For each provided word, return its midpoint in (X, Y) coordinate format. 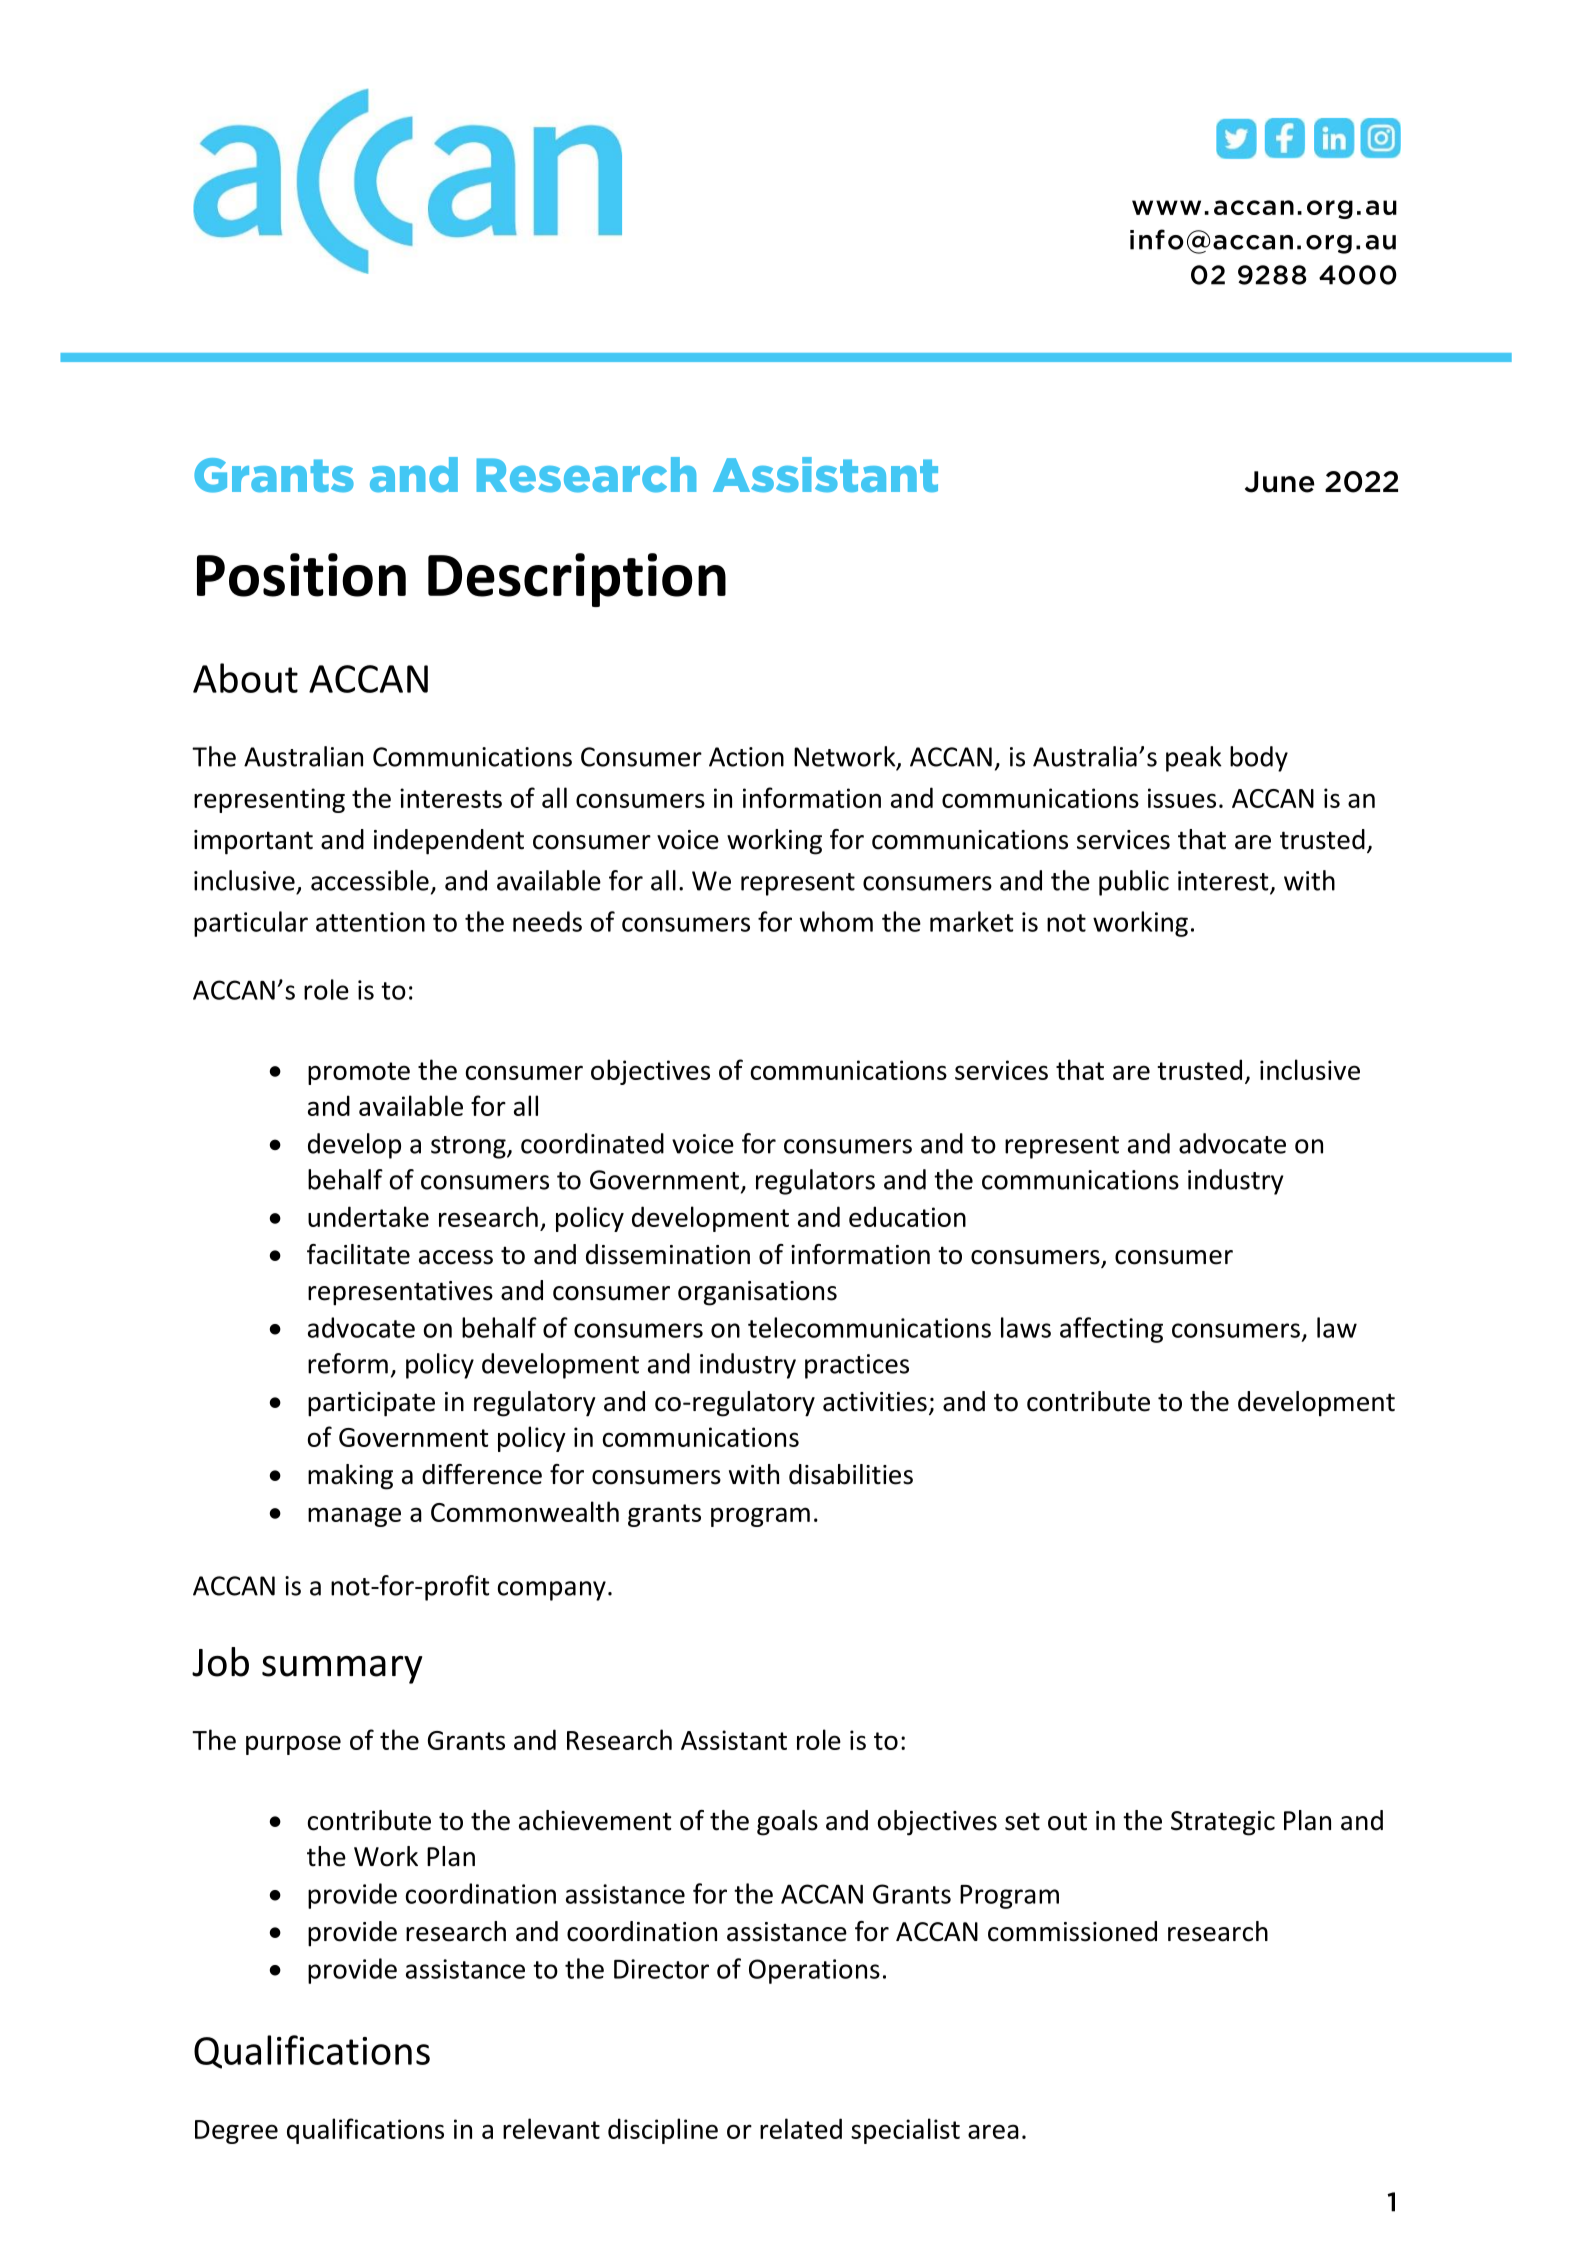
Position (301, 575)
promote (359, 1073)
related (801, 2128)
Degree (236, 2132)
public (1134, 883)
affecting (1111, 1330)
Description (577, 580)
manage (354, 1517)
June (1280, 482)
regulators (815, 1182)
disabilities (851, 1474)
